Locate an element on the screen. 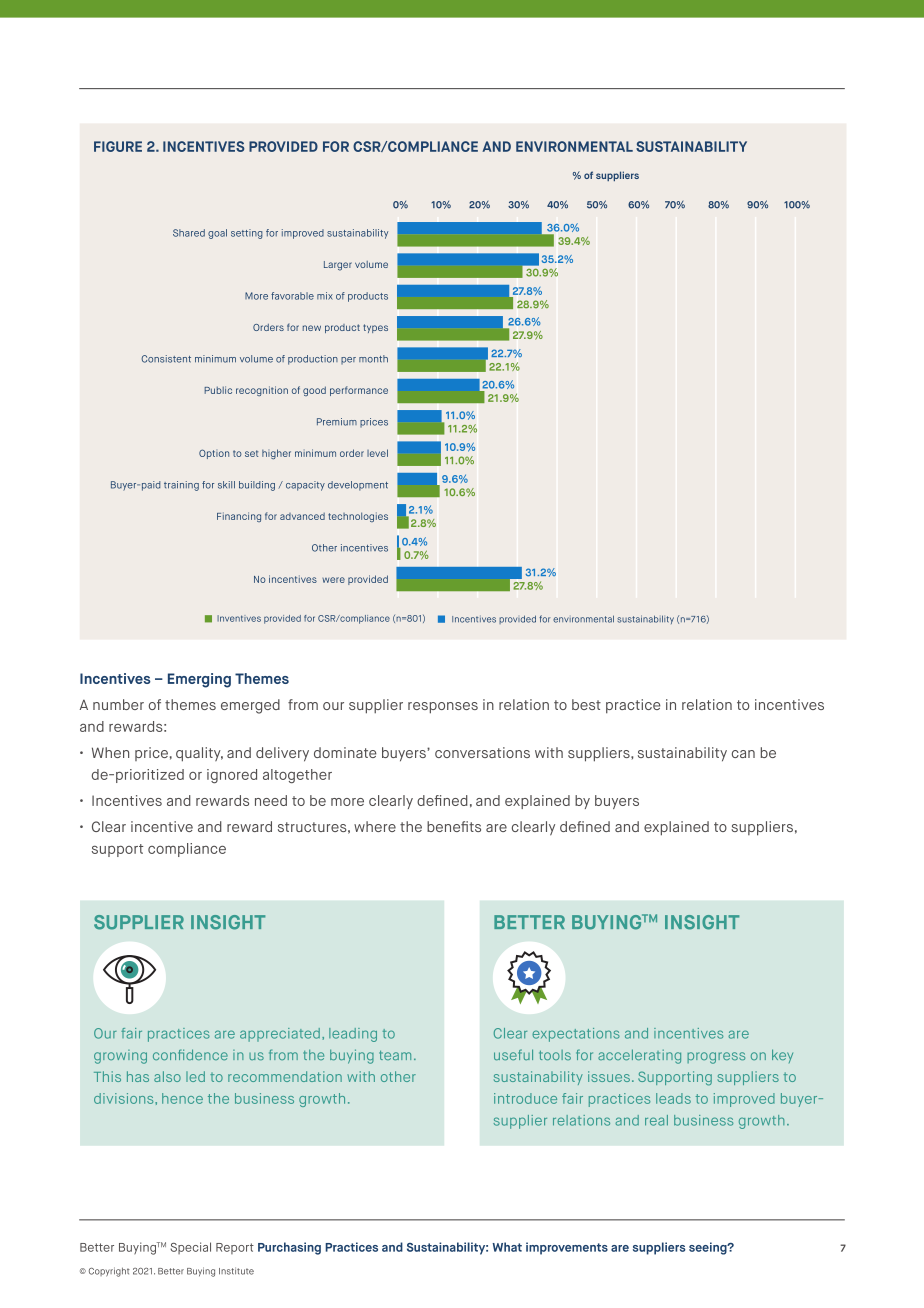 The height and width of the screenshot is (1308, 924). Special is located at coordinates (190, 1248).
